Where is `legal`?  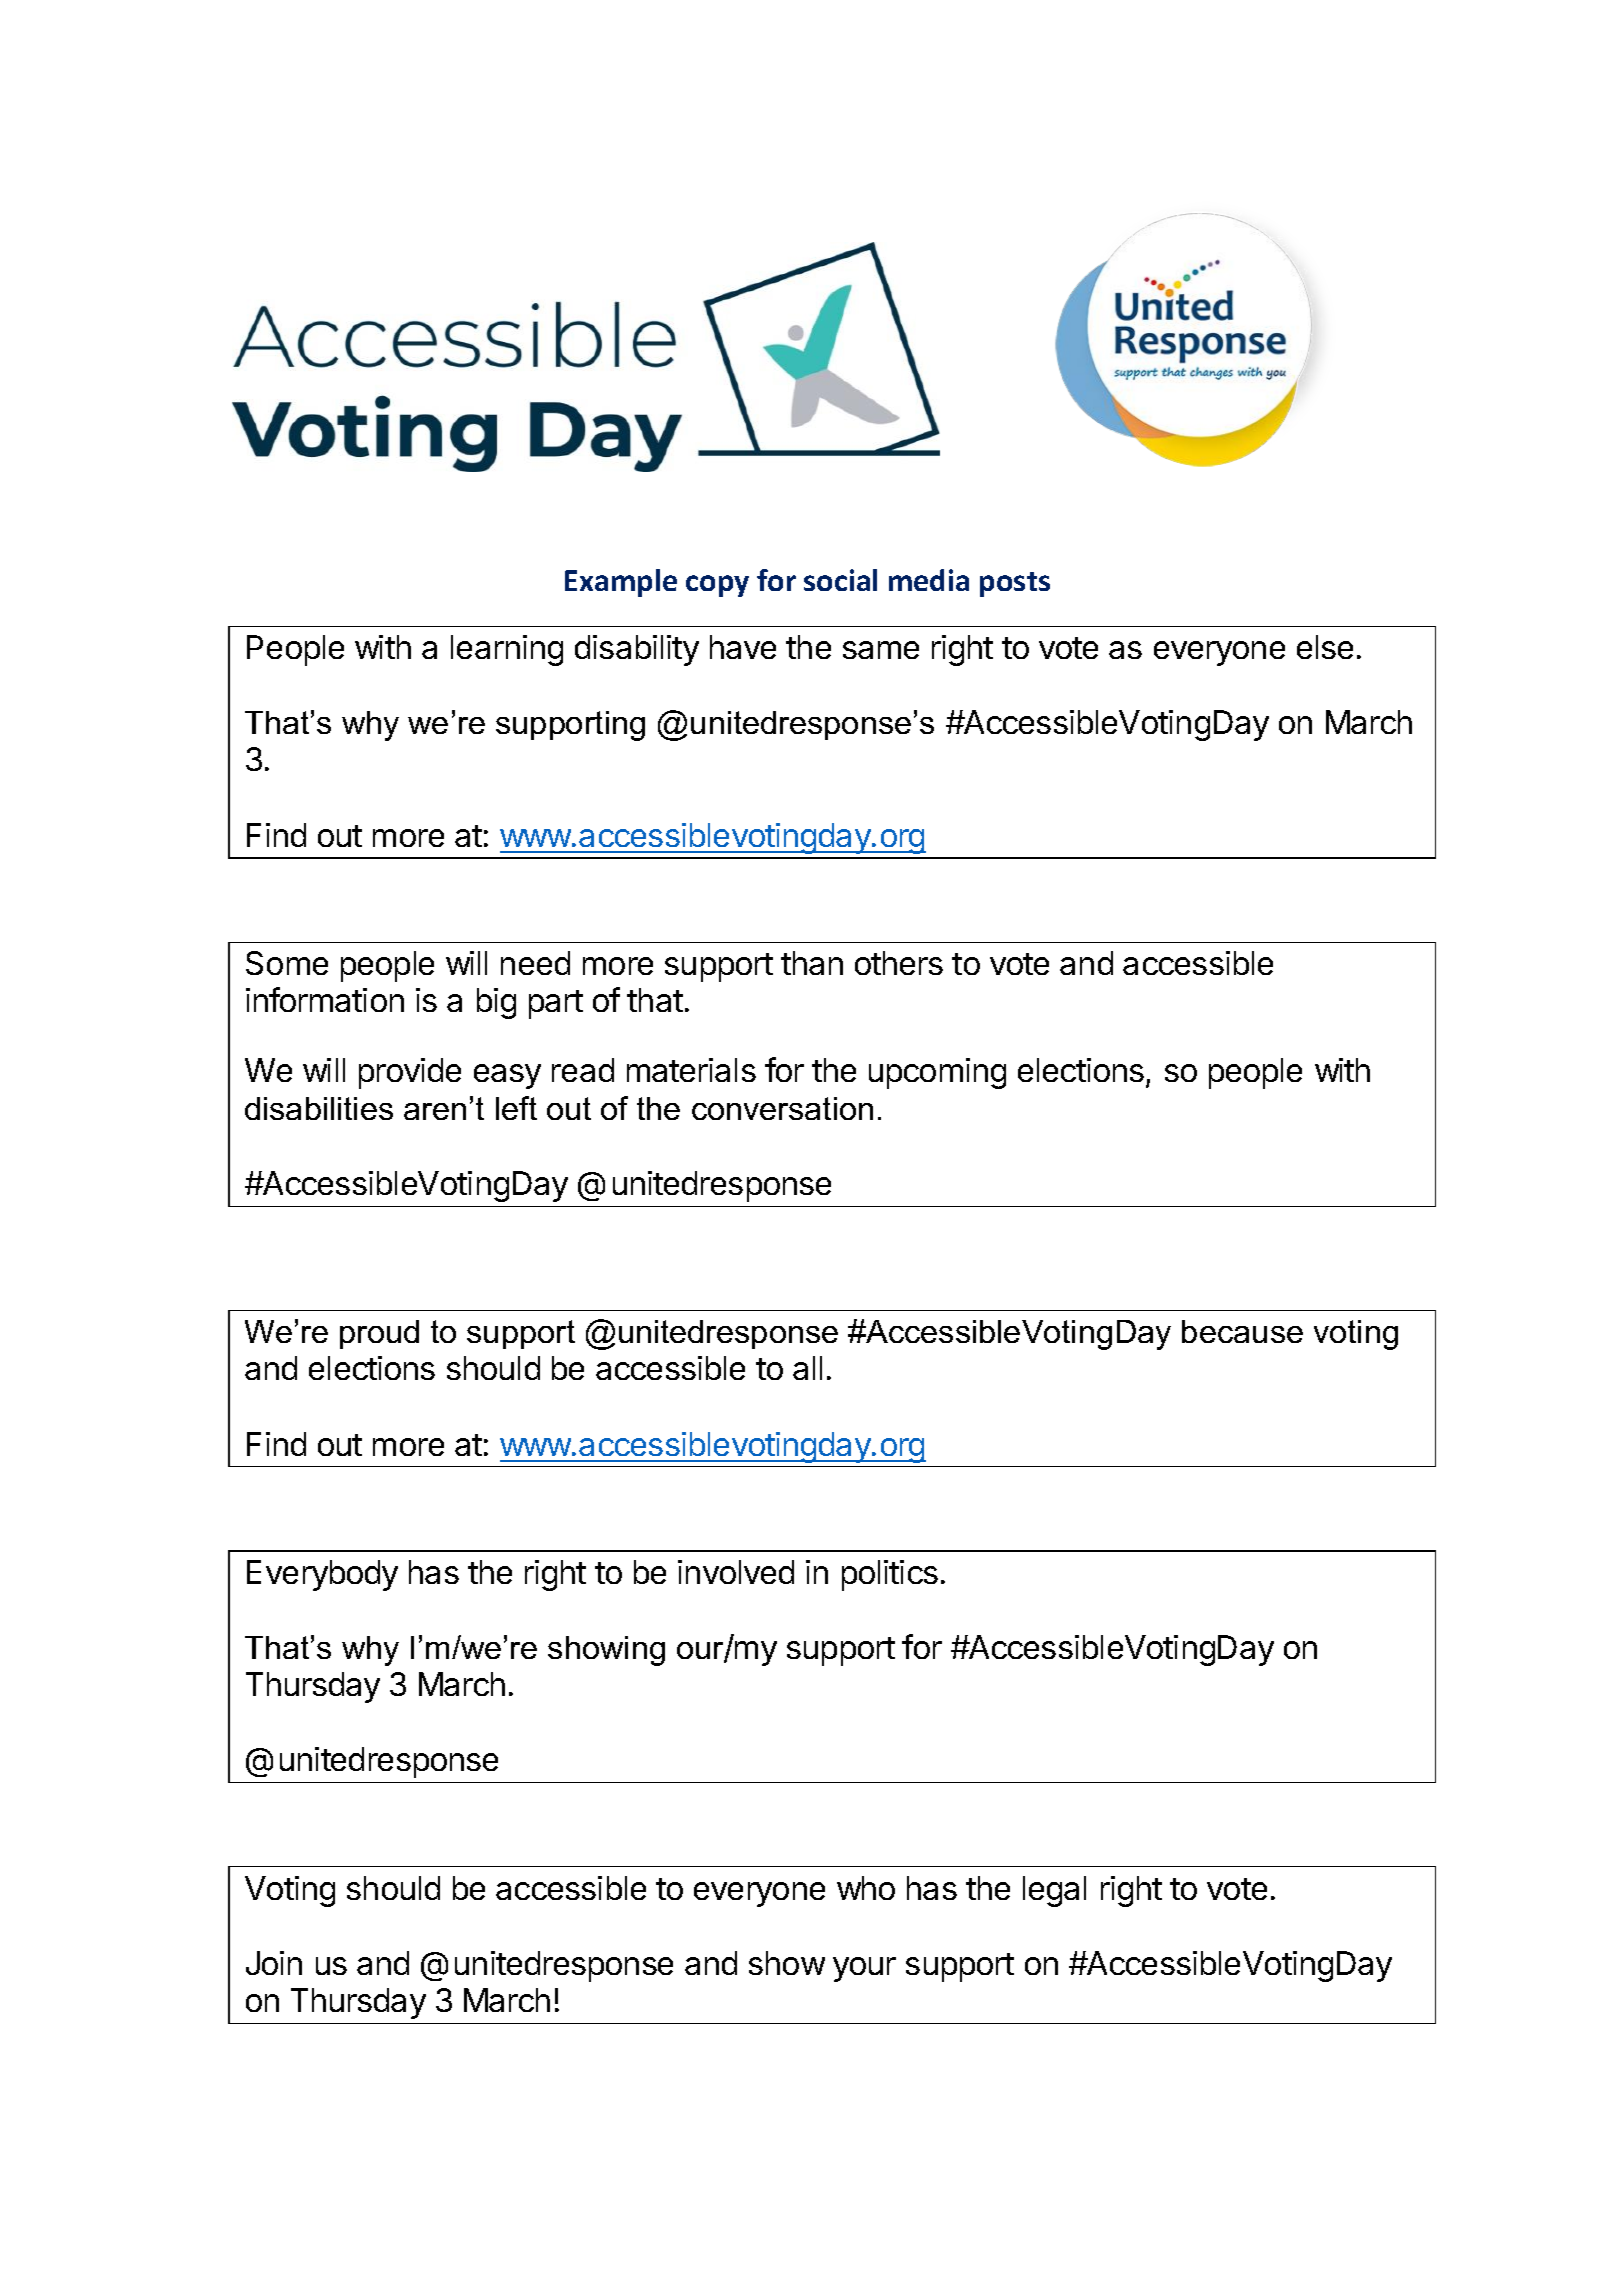 legal is located at coordinates (1054, 1891).
